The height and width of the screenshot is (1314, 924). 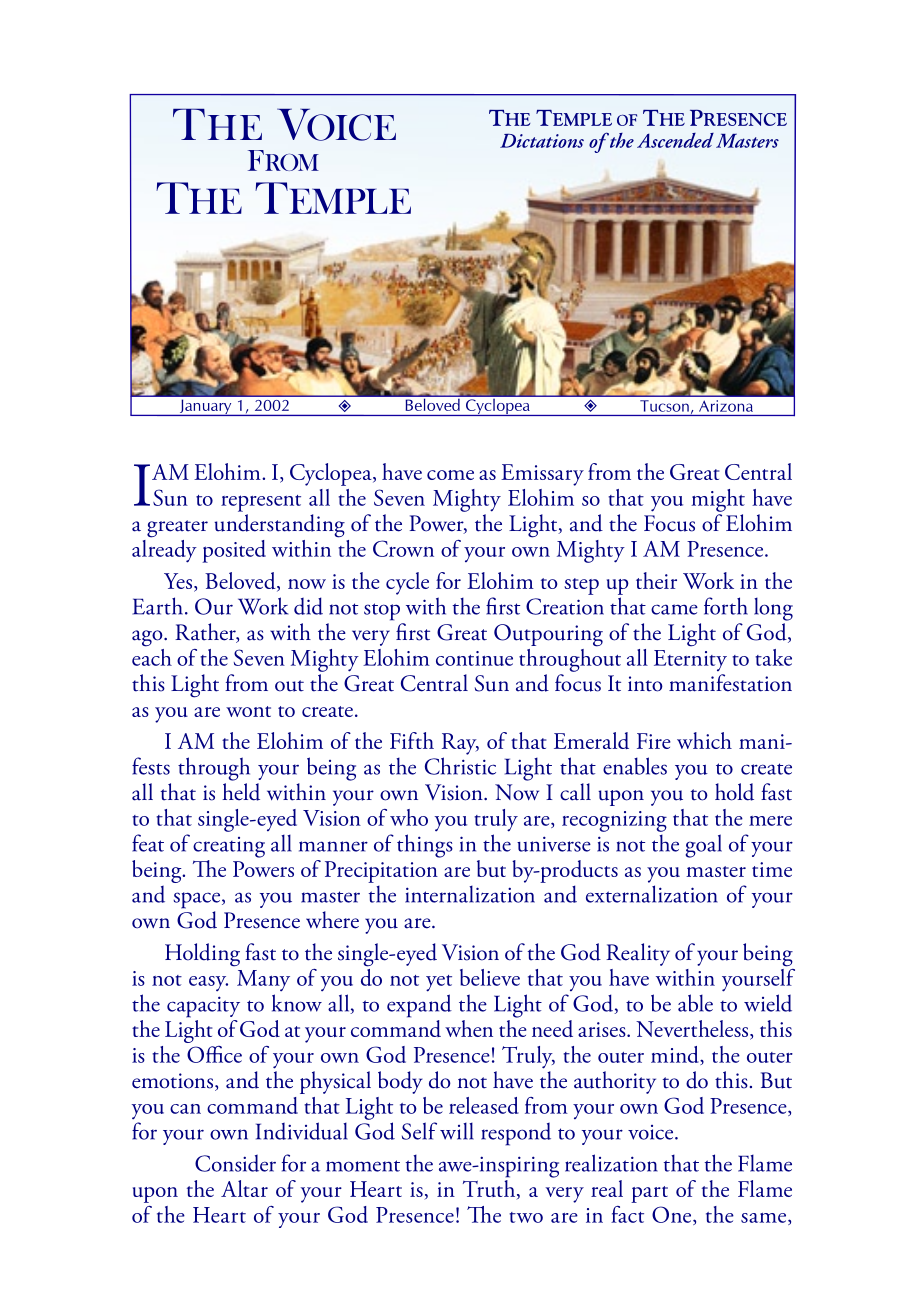 What do you see at coordinates (229, 847) in the screenshot?
I see `creating` at bounding box center [229, 847].
